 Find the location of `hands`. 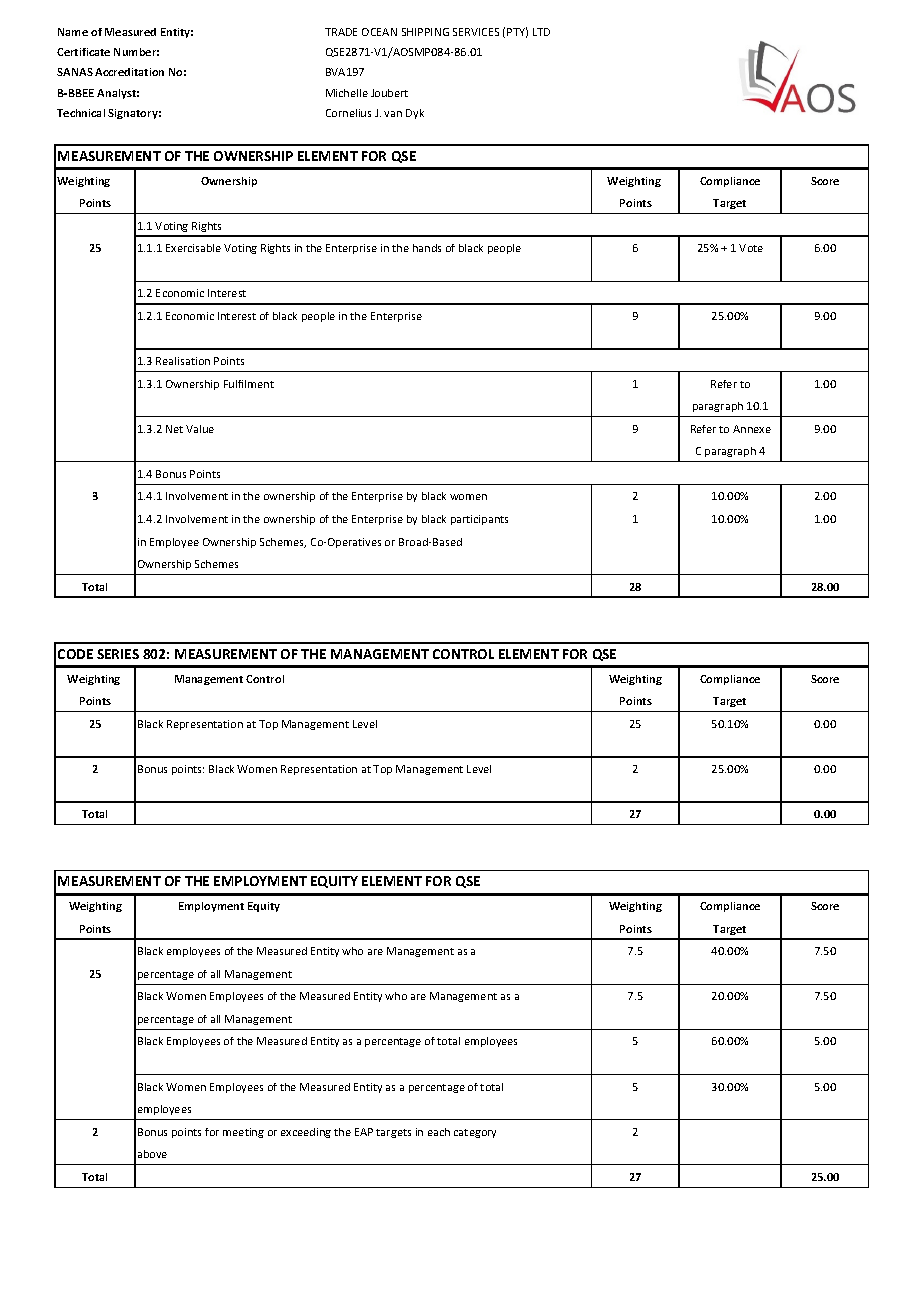

hands is located at coordinates (427, 248).
